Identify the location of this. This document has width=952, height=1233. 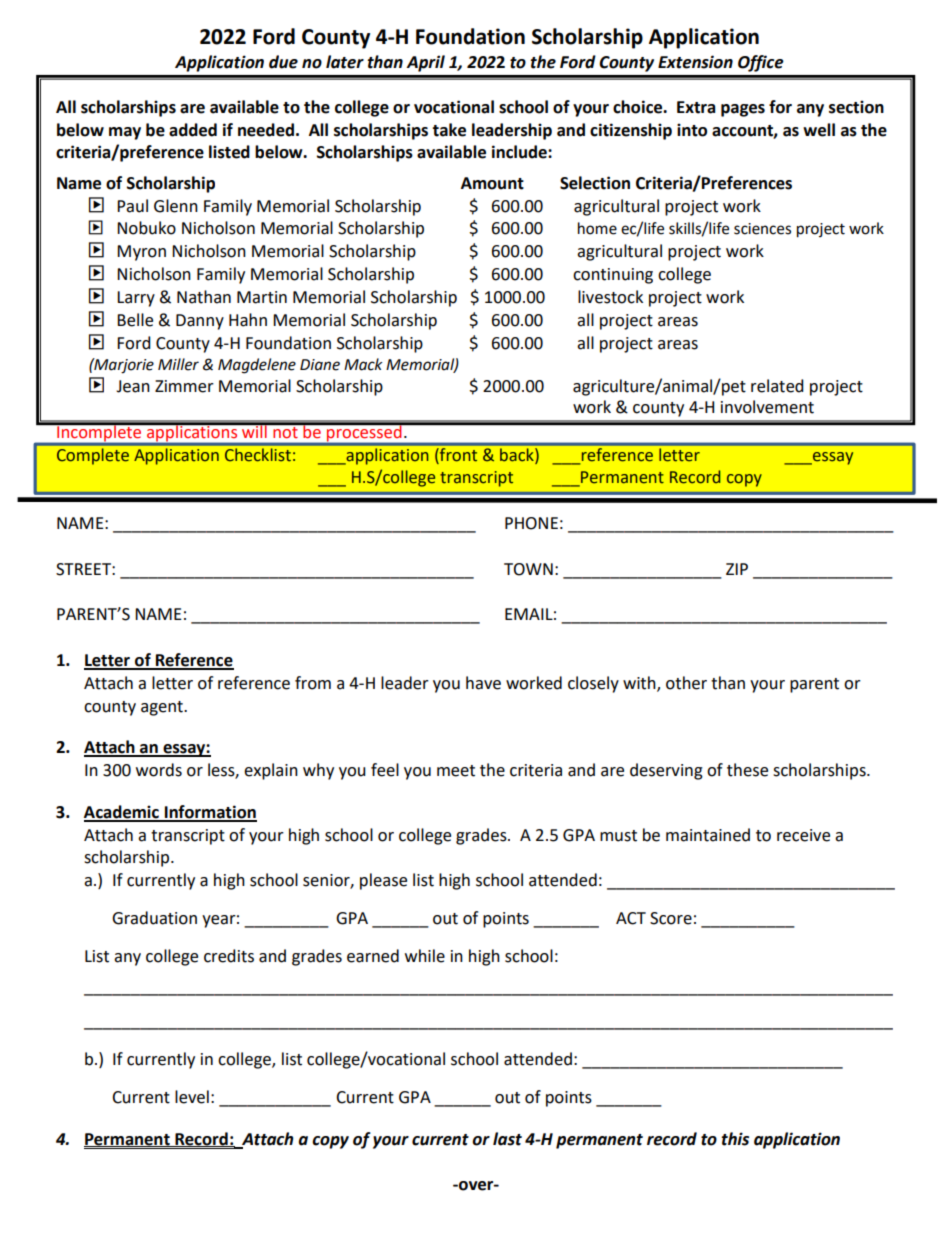
(735, 1139).
